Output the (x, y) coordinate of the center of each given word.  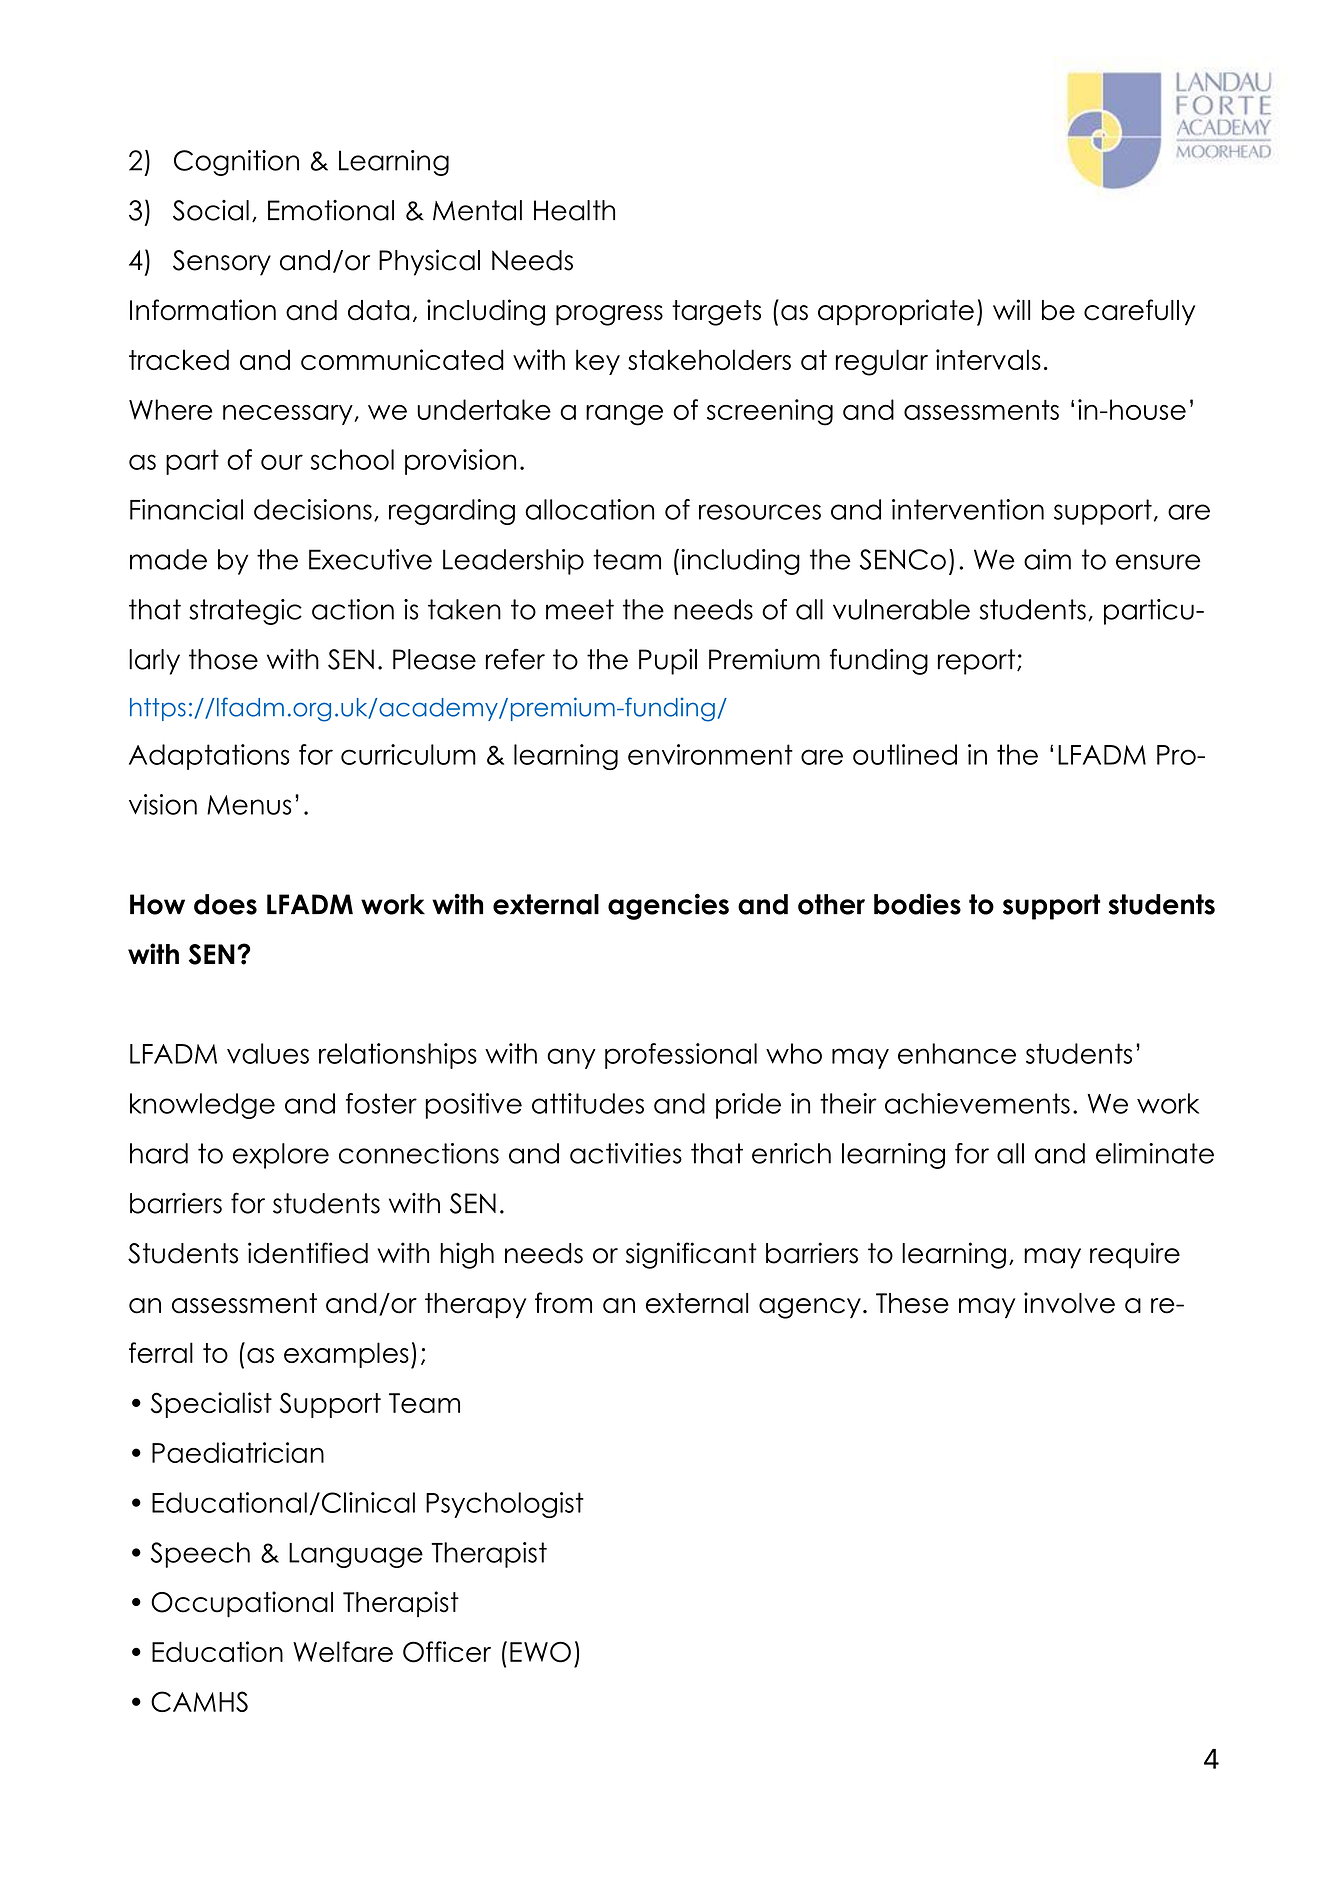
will (1011, 309)
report (978, 662)
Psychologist (505, 1505)
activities (626, 1153)
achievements (977, 1103)
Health (574, 210)
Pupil (668, 662)
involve (1069, 1303)
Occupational (242, 1604)
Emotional (331, 210)
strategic (245, 612)
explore (281, 1156)
